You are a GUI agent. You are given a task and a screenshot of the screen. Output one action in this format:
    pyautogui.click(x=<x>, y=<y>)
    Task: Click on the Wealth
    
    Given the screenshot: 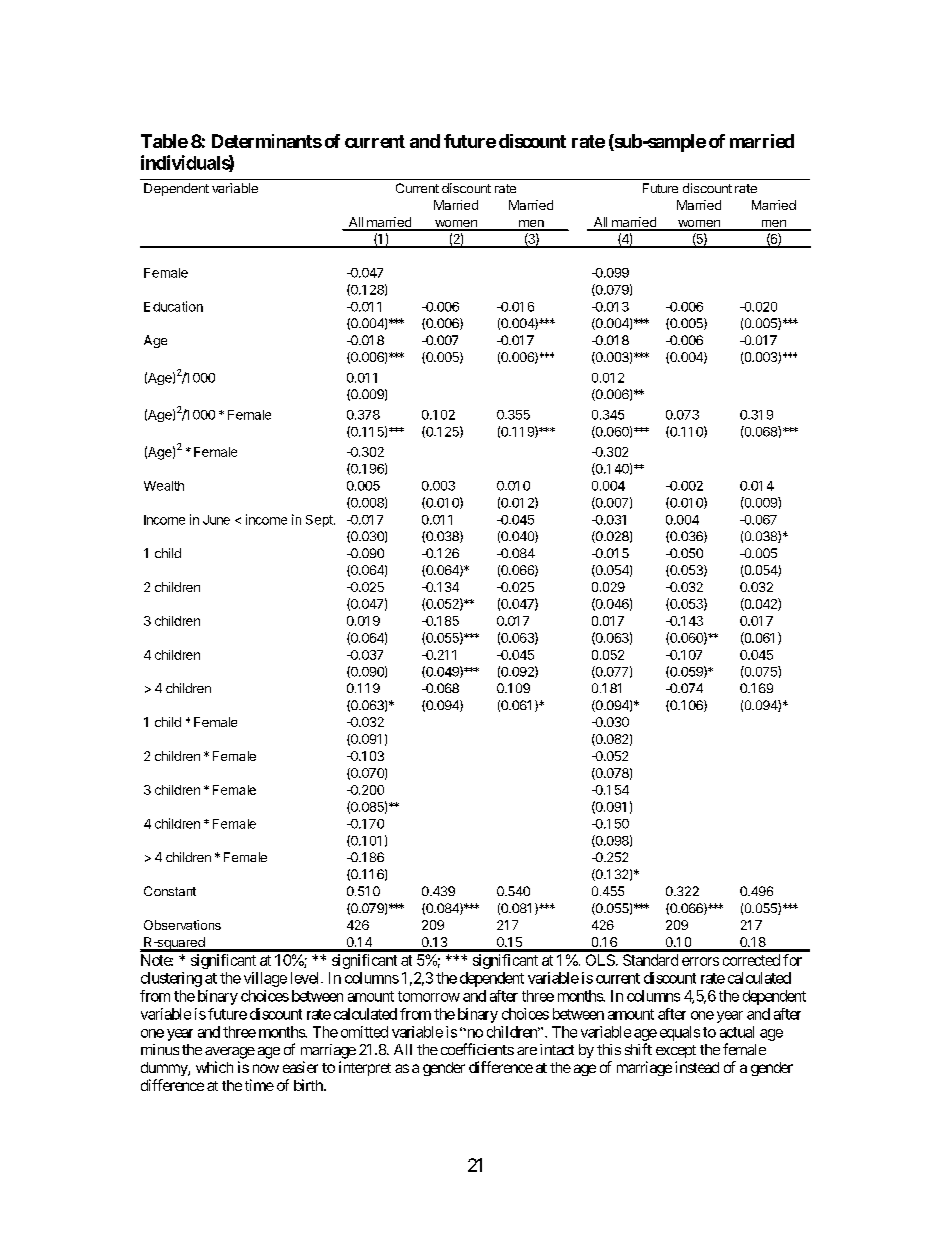 What is the action you would take?
    pyautogui.click(x=164, y=486)
